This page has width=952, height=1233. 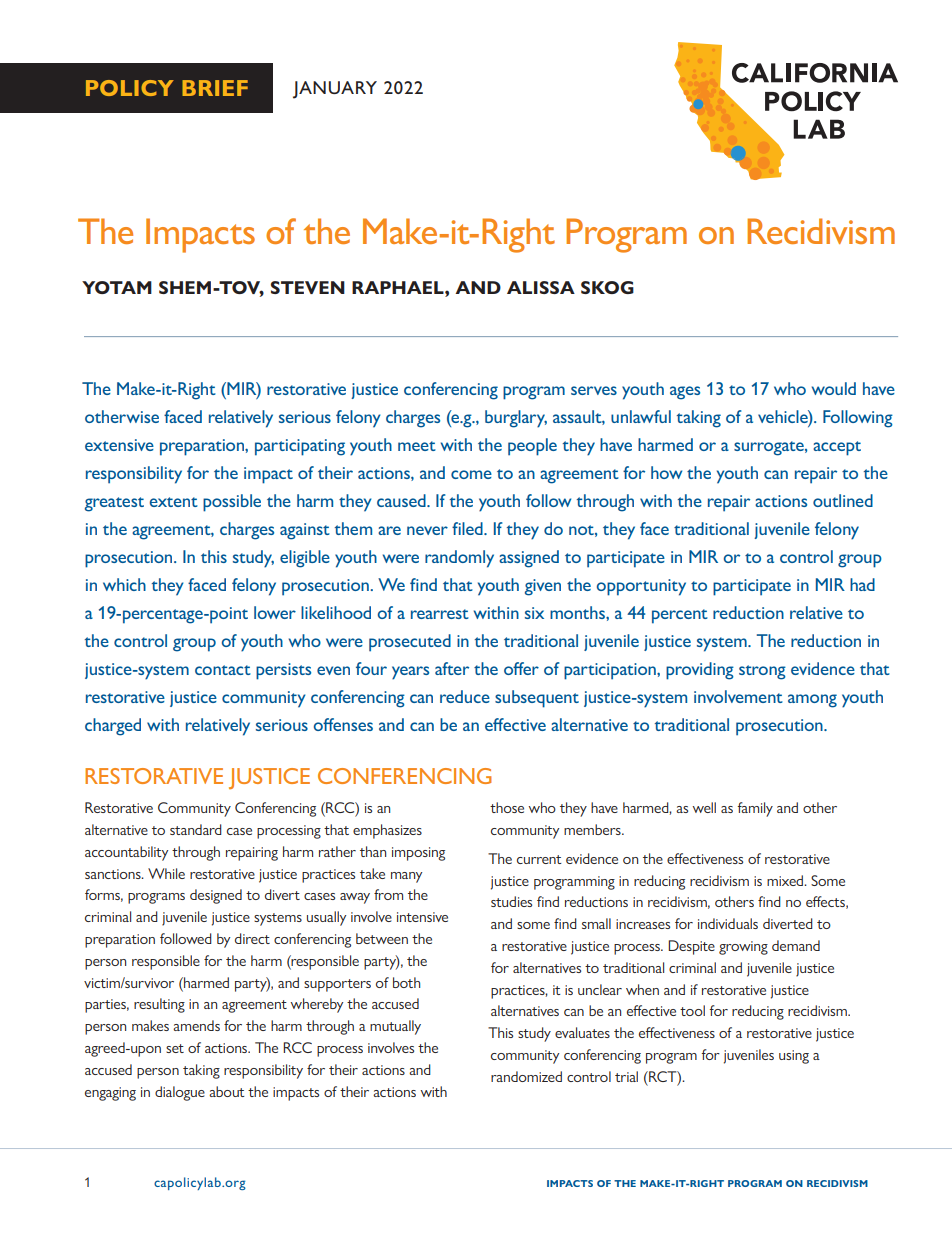 What do you see at coordinates (215, 88) in the page?
I see `BRIEF` at bounding box center [215, 88].
